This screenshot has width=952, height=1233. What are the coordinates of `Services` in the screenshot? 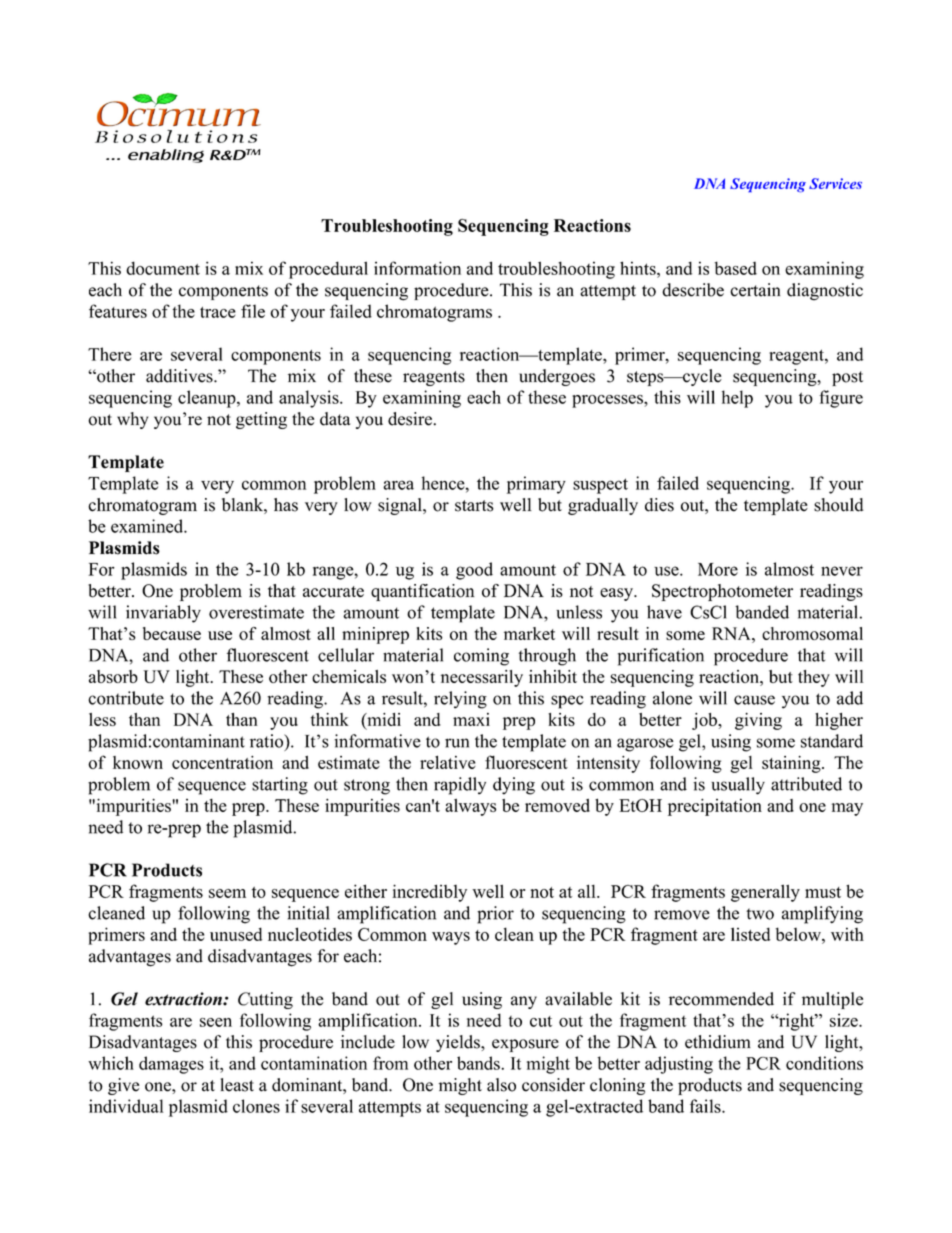 It's located at (835, 183).
